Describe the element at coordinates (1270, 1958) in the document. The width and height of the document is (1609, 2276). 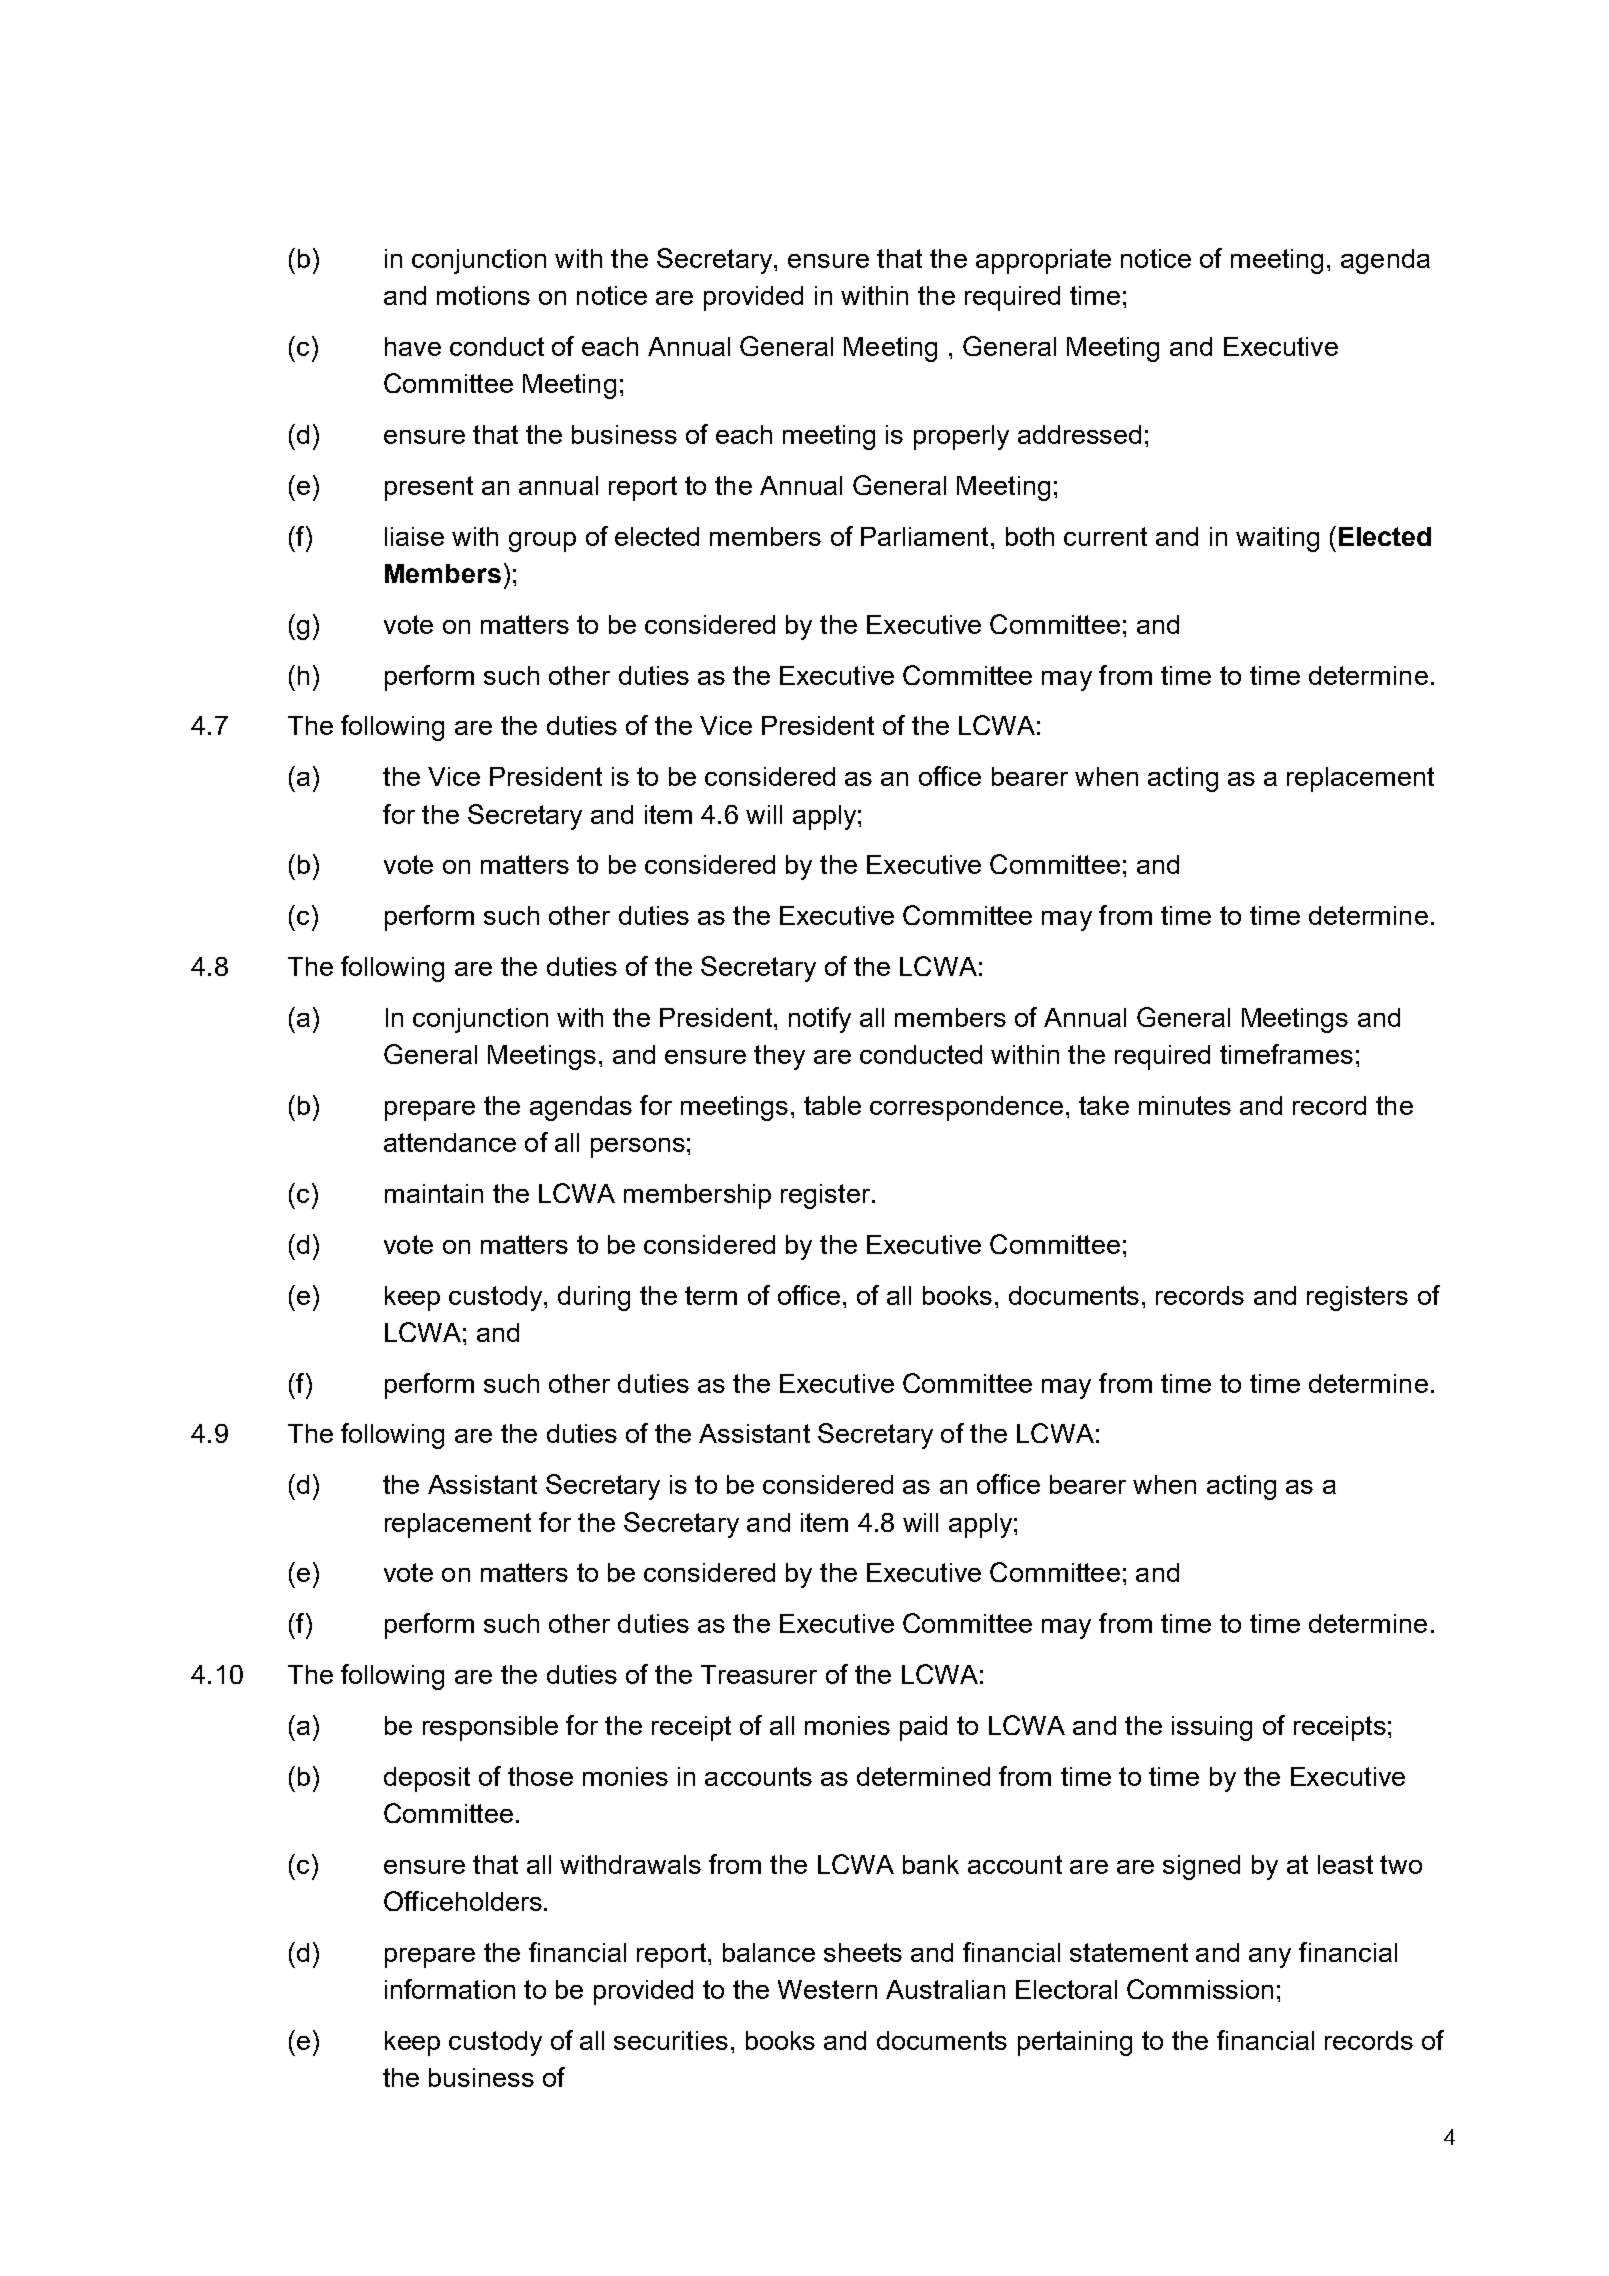
I see `any` at that location.
